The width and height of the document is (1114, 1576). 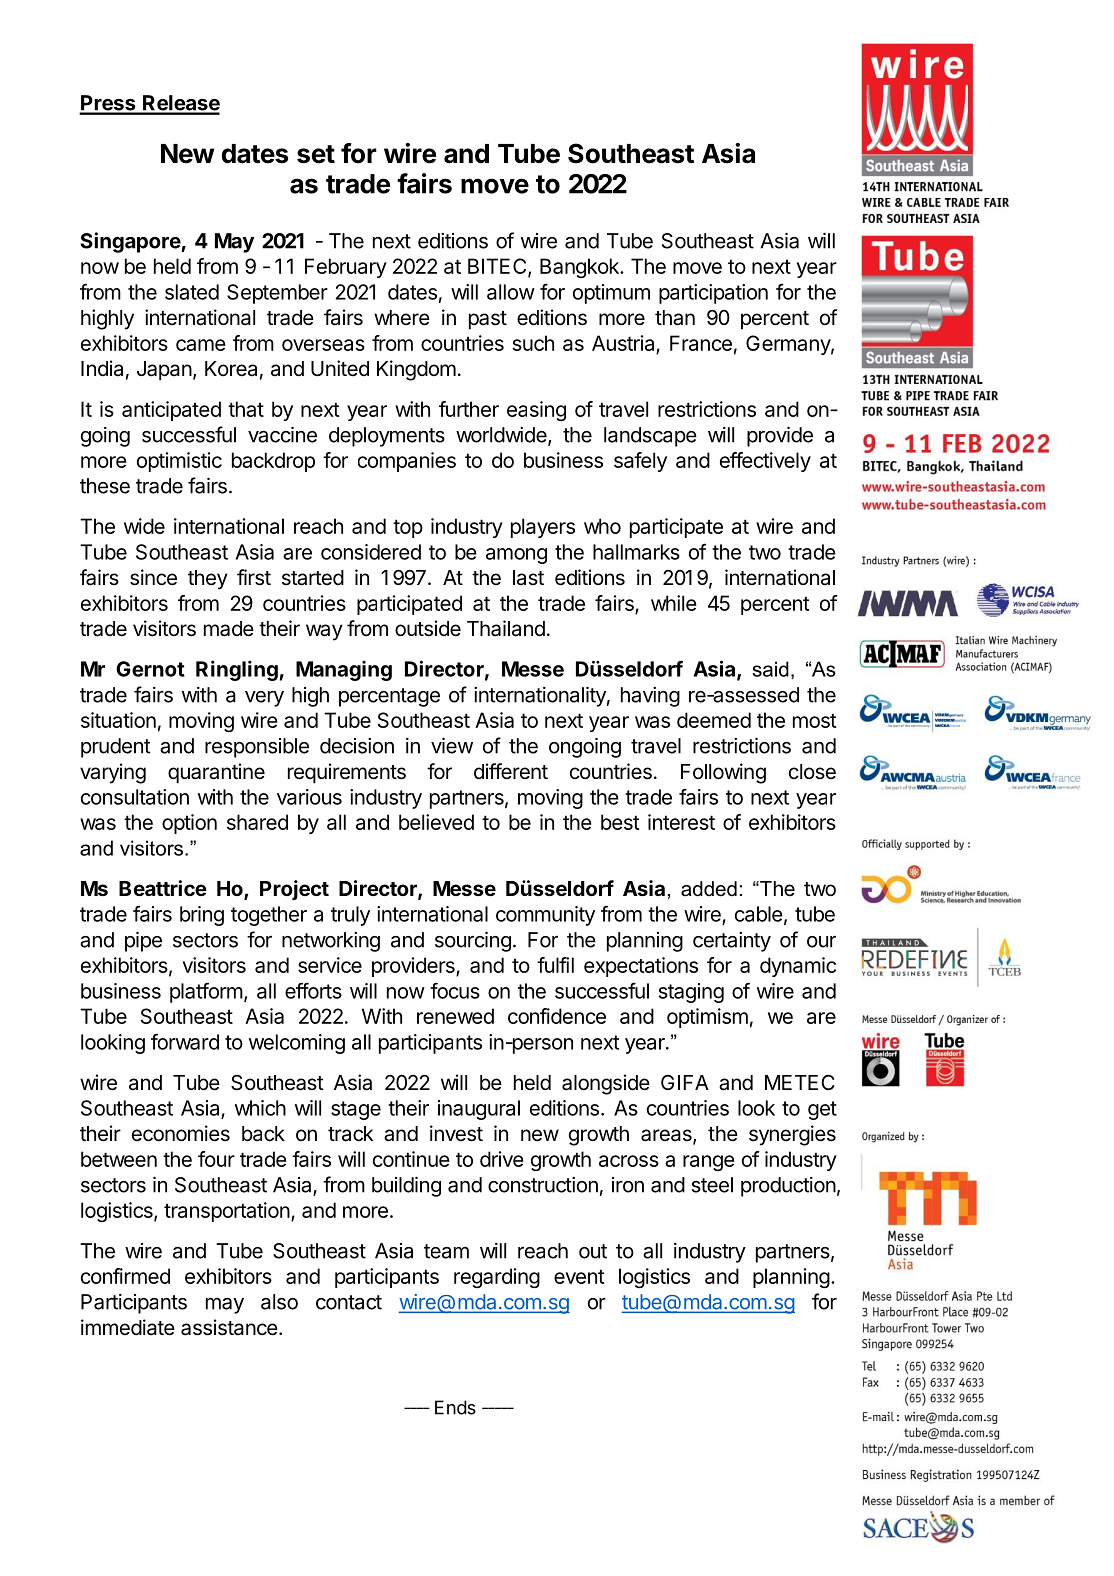 I want to click on quarantine, so click(x=216, y=773).
